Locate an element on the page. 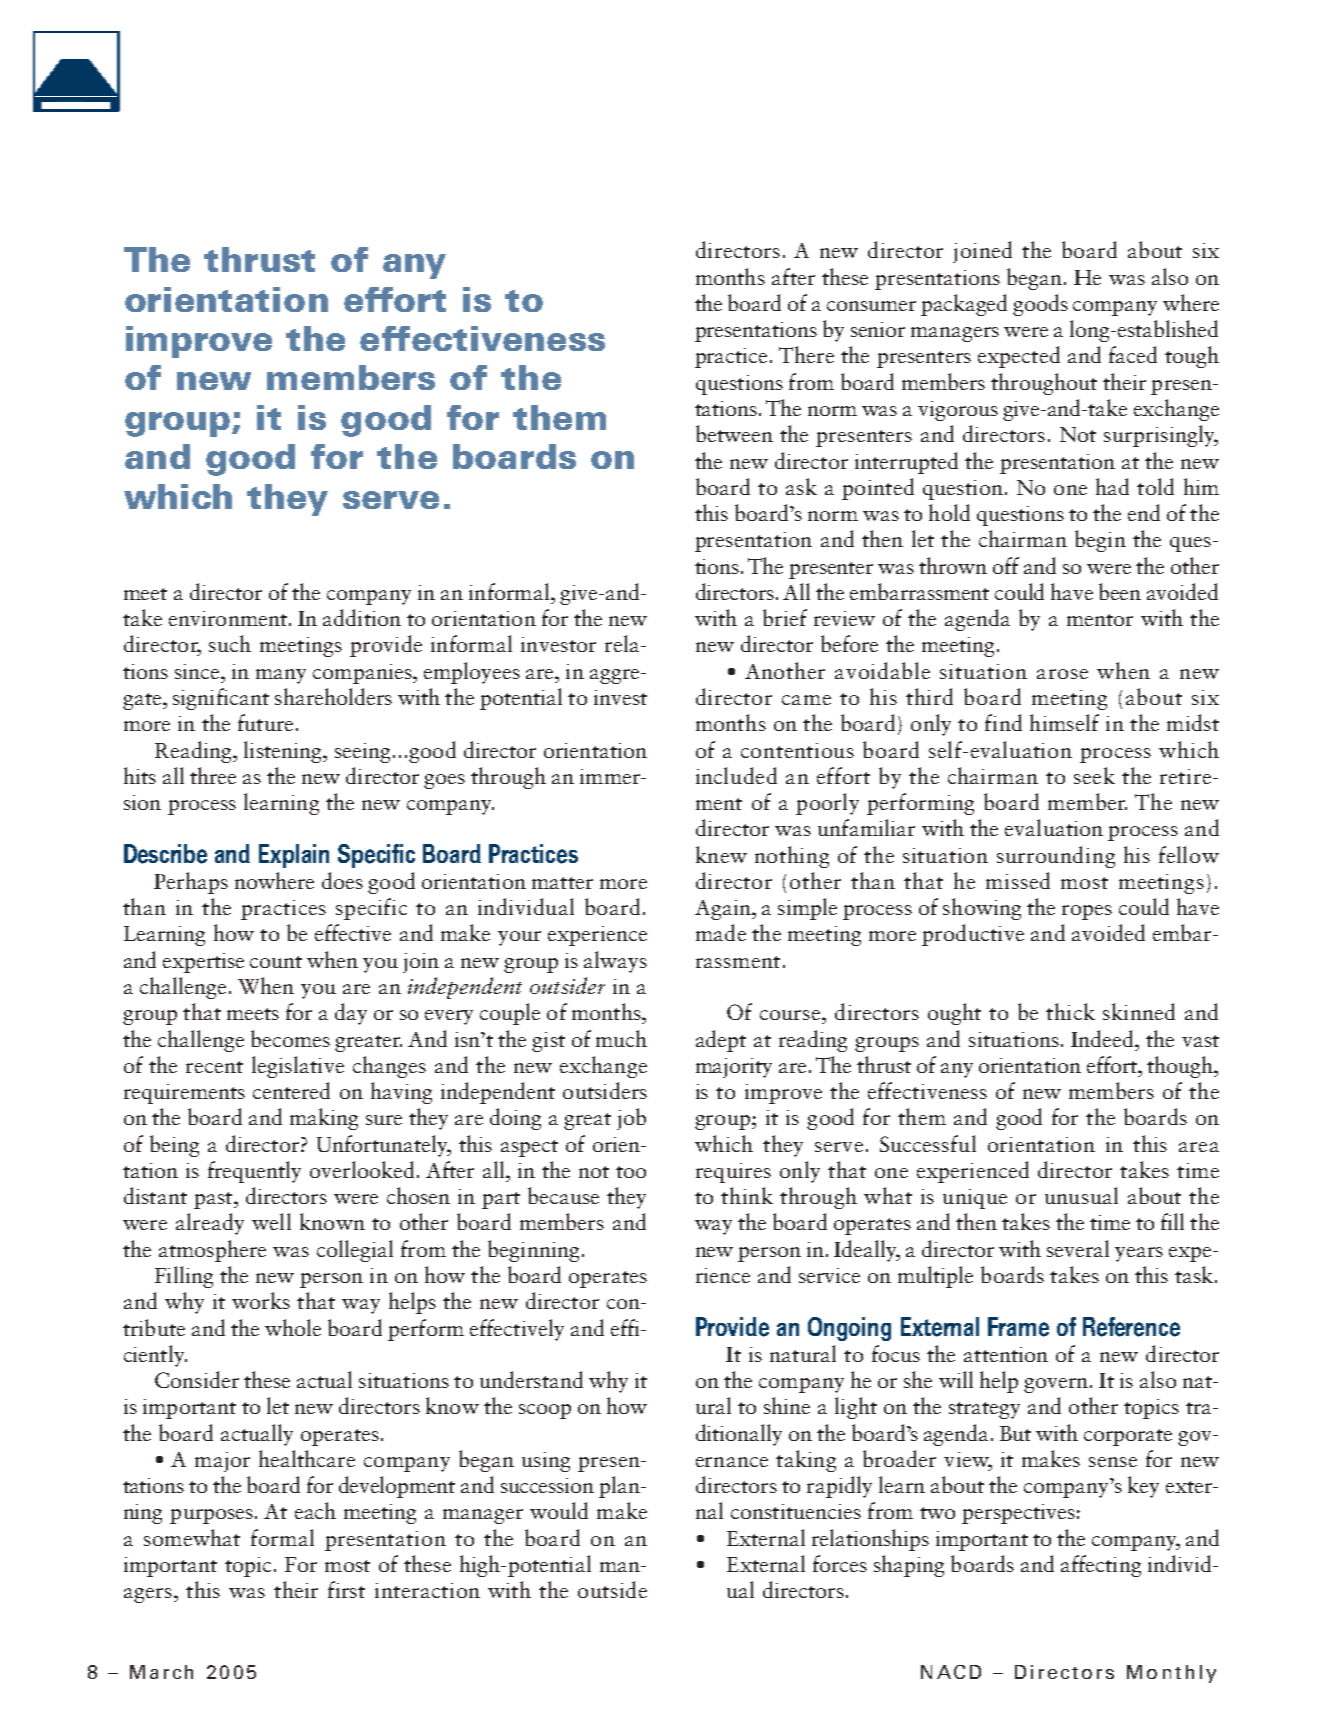  addition is located at coordinates (362, 617).
